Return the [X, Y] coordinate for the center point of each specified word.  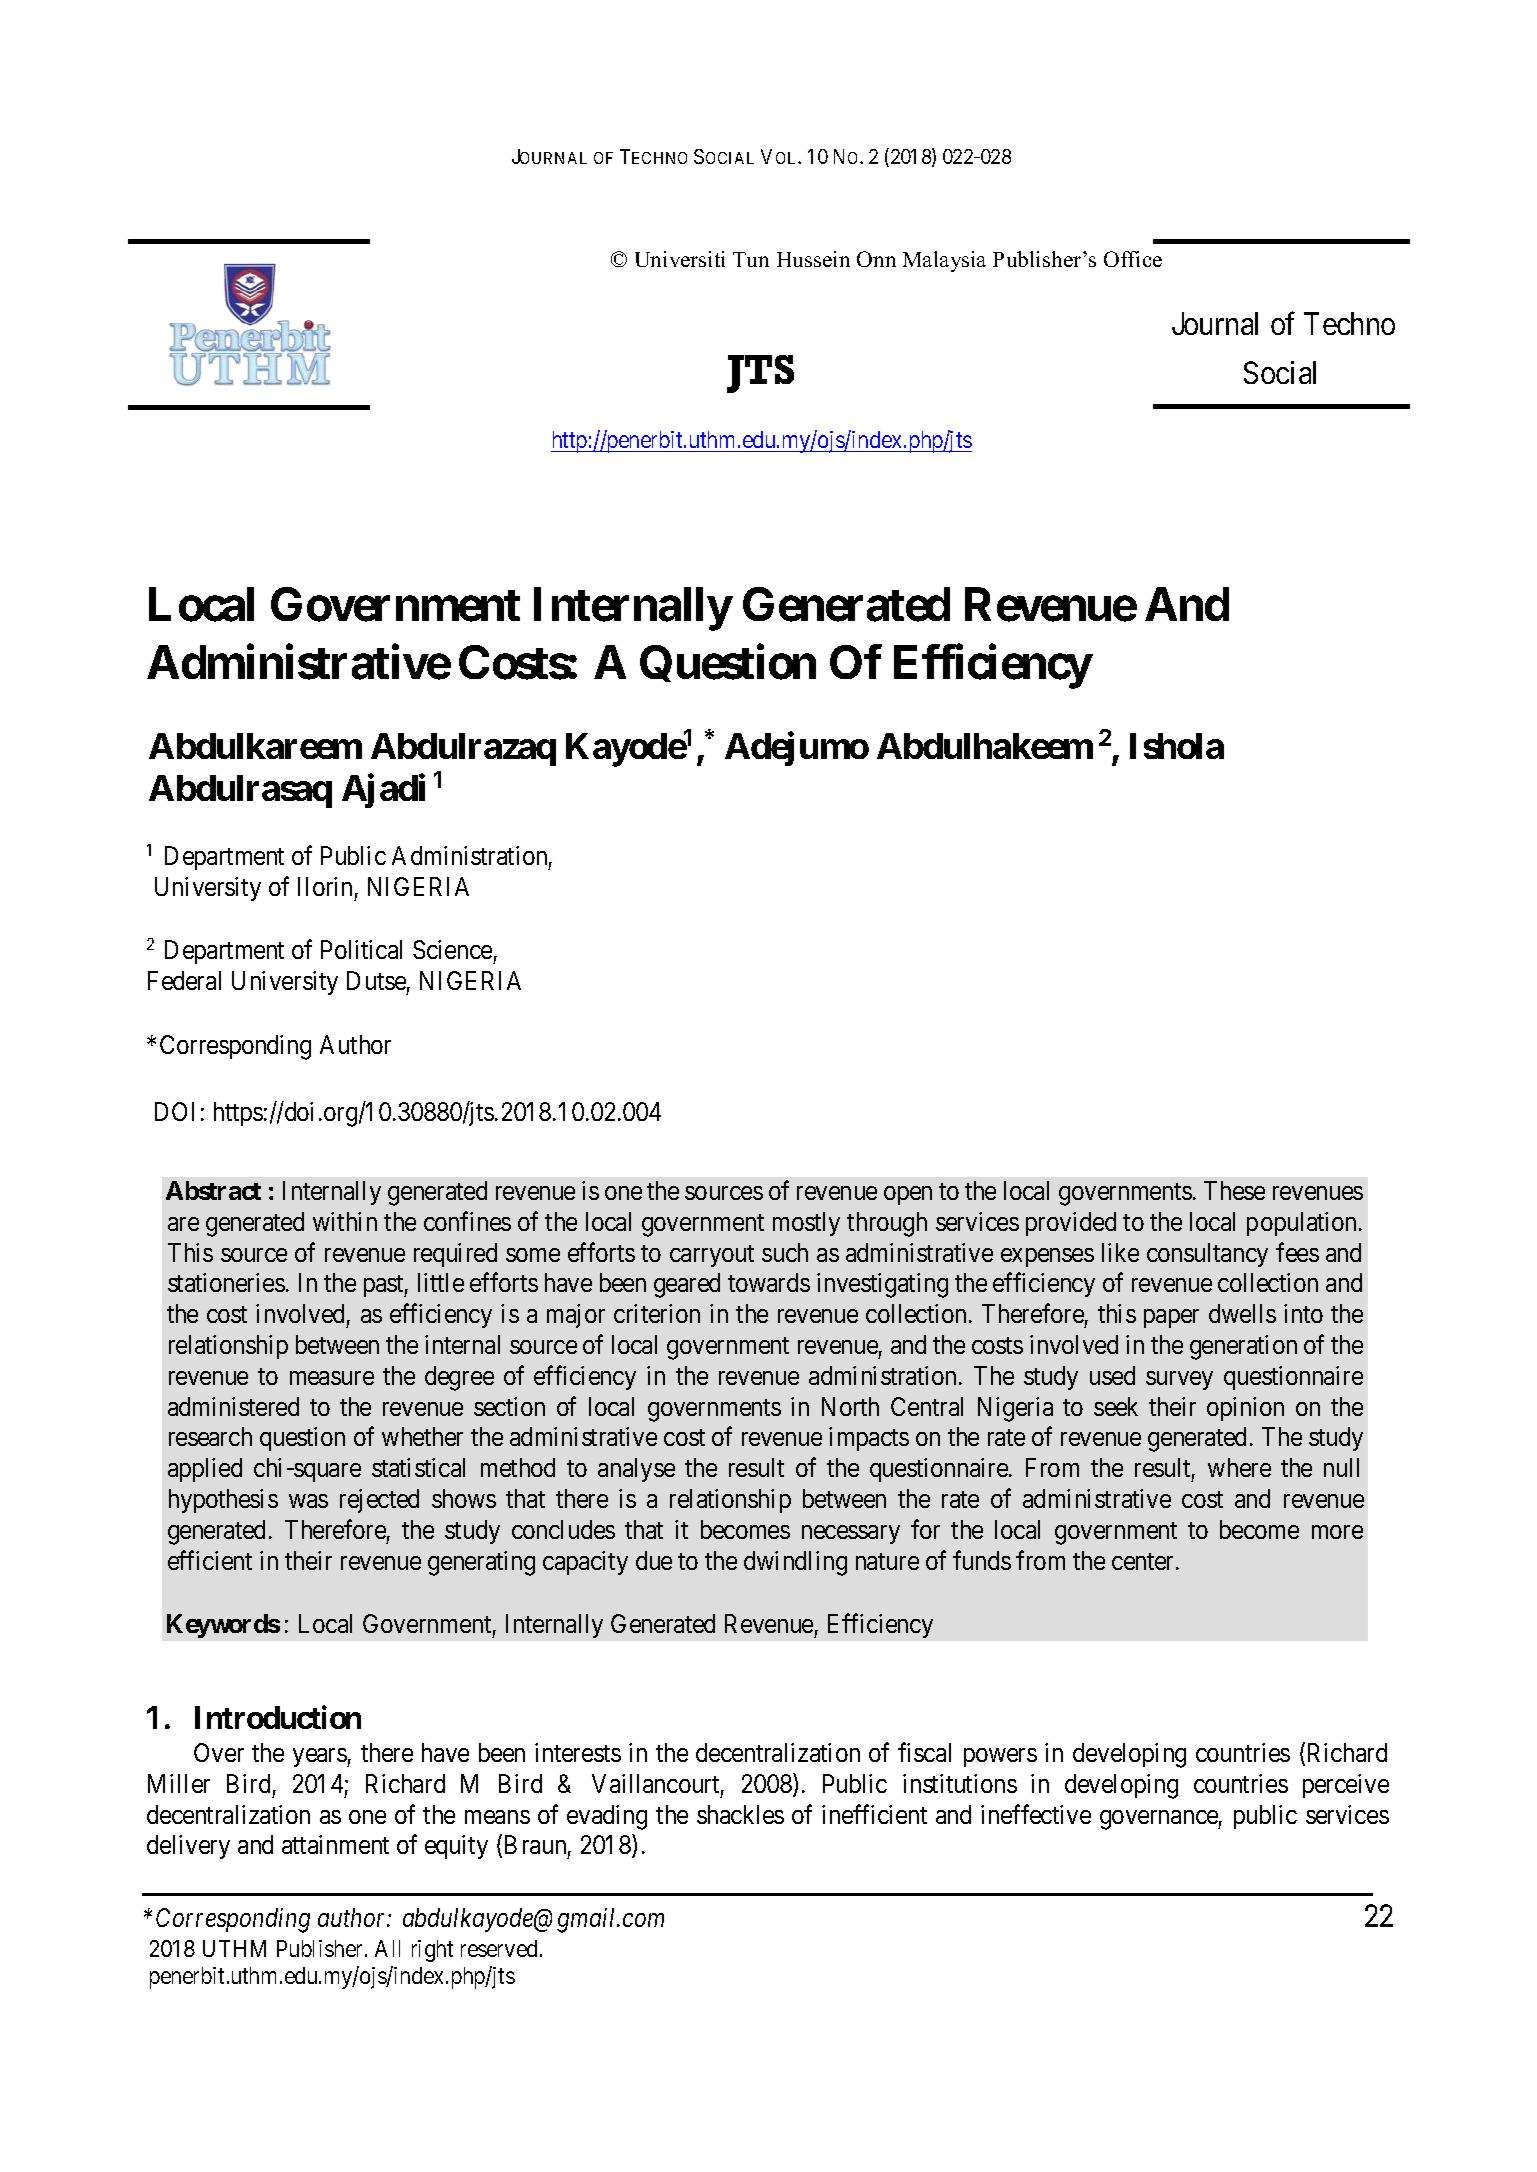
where [1239, 1467]
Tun [751, 259]
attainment [335, 1844]
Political [361, 949]
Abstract [213, 1190]
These [1234, 1190]
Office [1133, 259]
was [308, 1501]
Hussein [813, 259]
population [1303, 1224]
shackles [740, 1814]
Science [452, 949]
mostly [806, 1224]
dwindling [795, 1563]
